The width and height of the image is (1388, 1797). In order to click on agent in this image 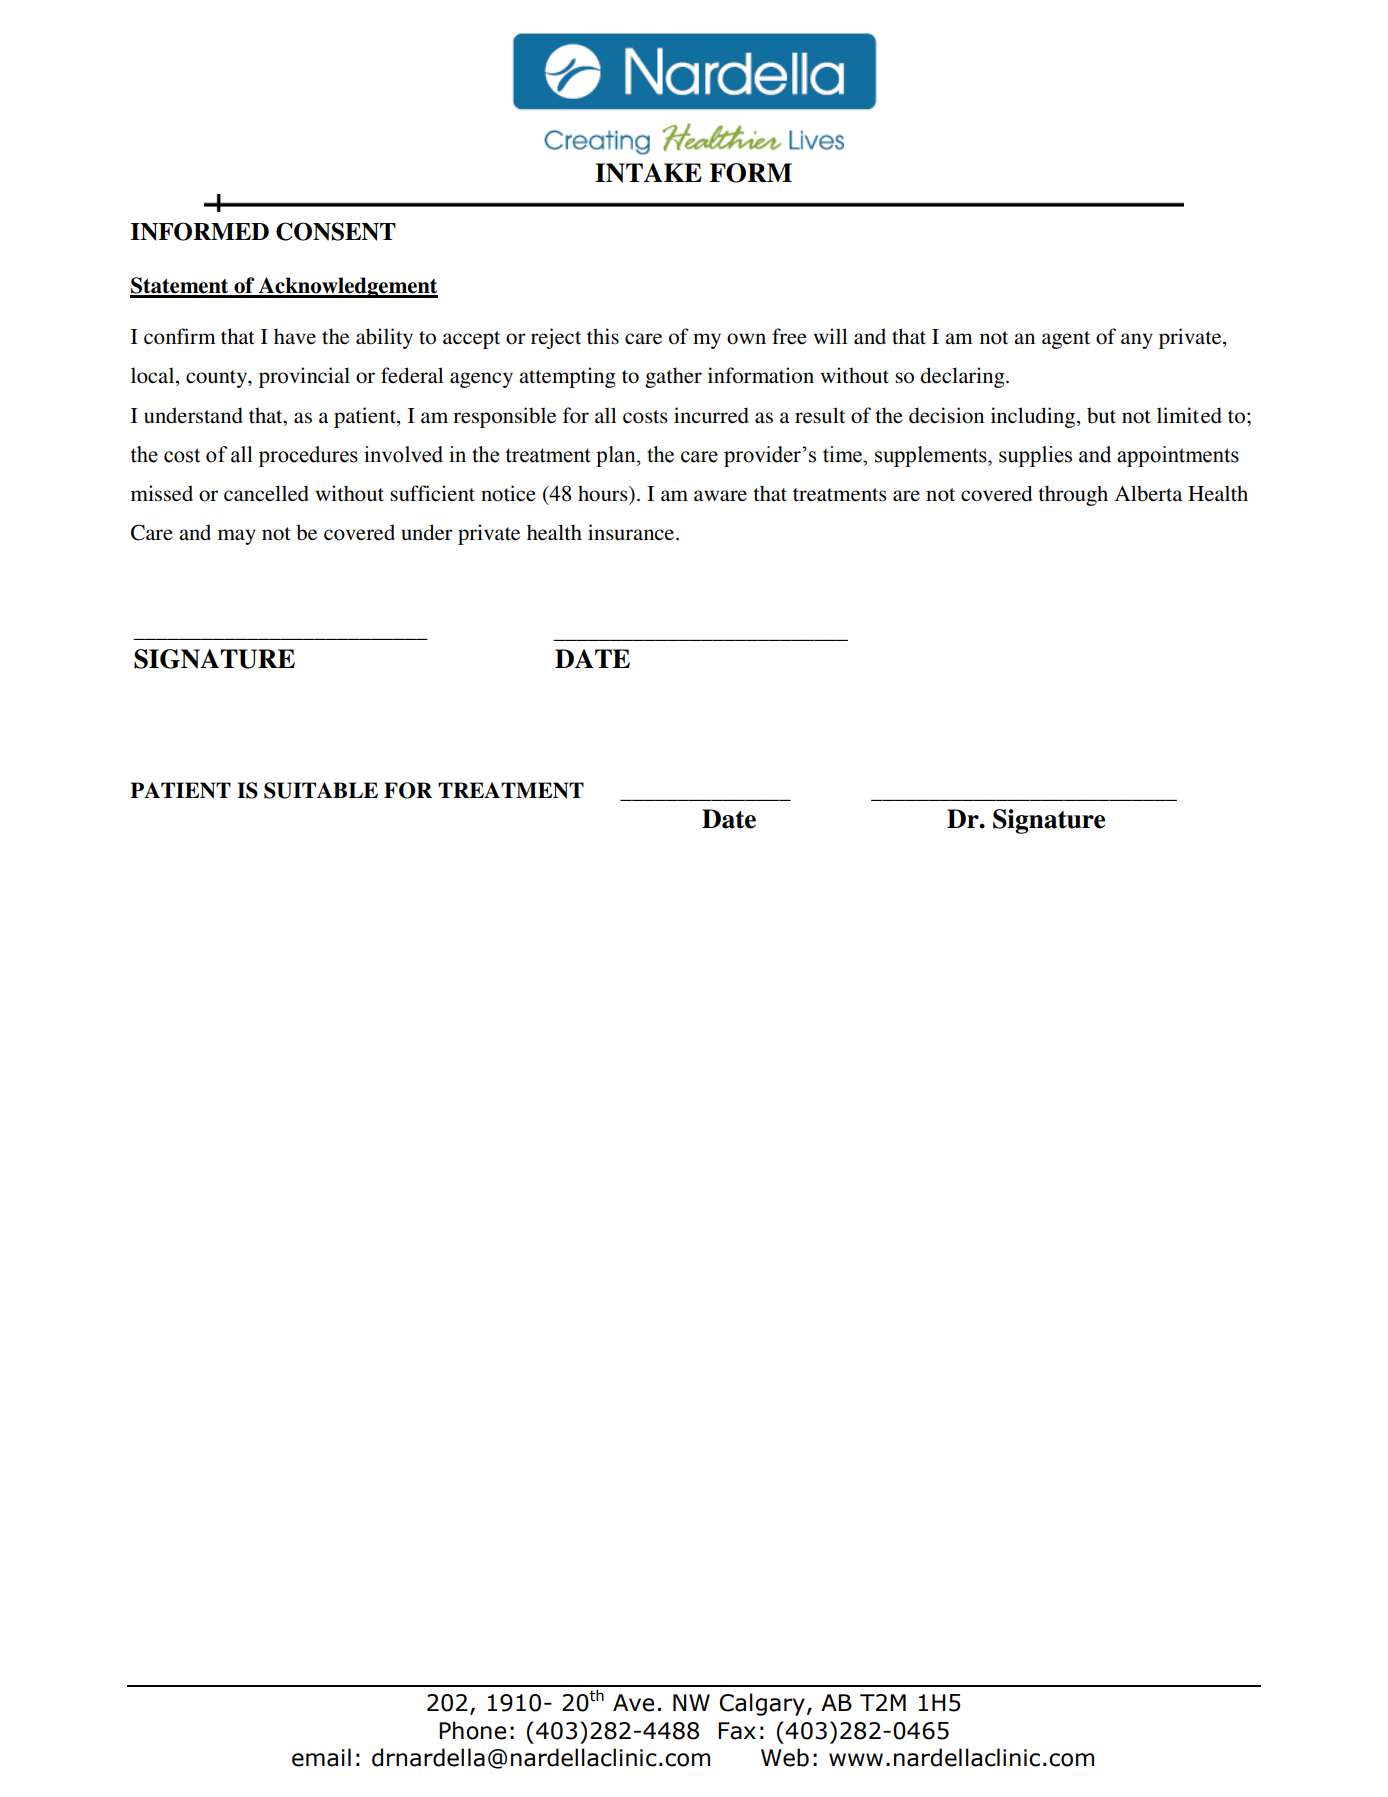, I will do `click(1066, 340)`.
